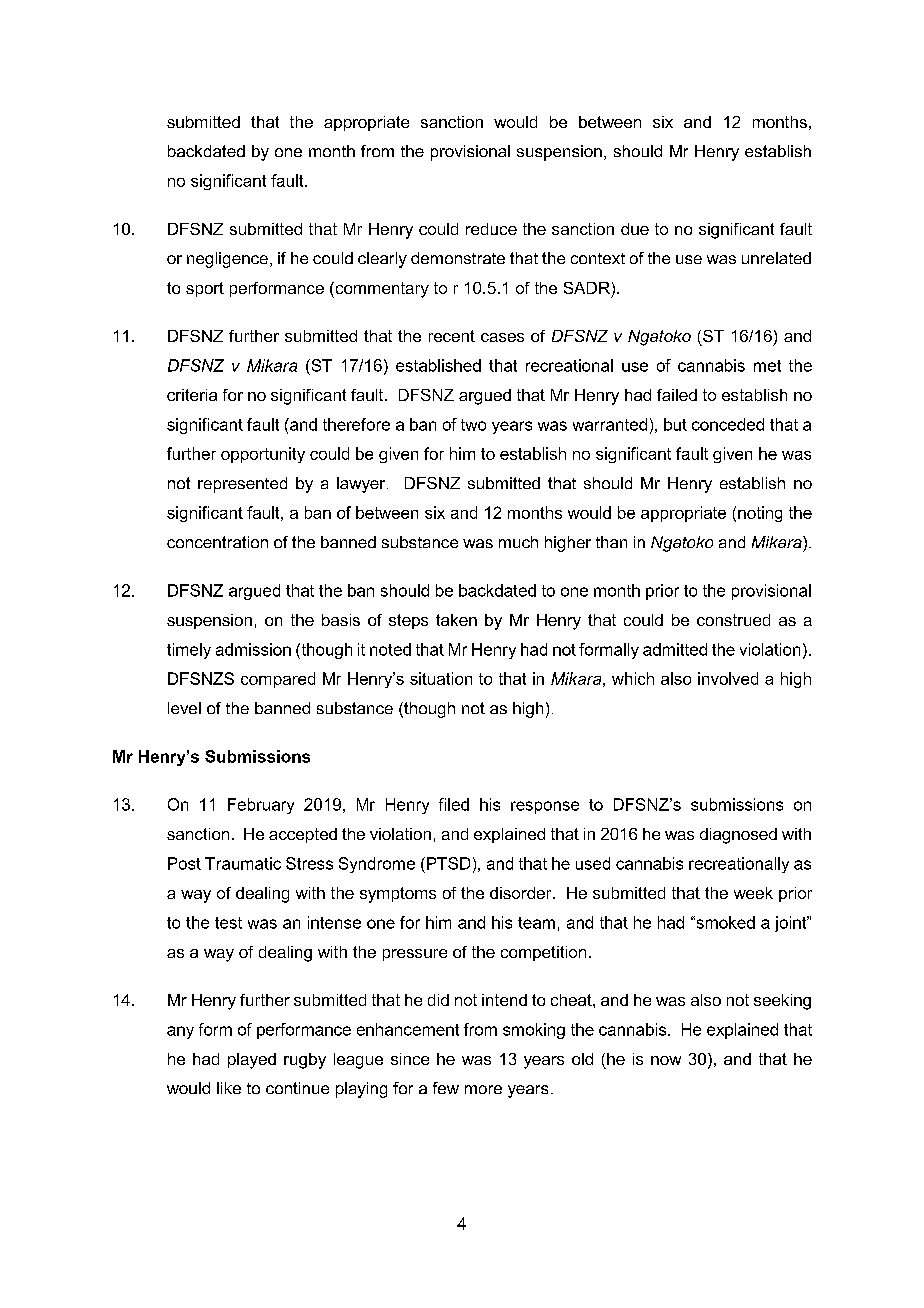 The width and height of the screenshot is (924, 1308). Describe the element at coordinates (253, 649) in the screenshot. I see `admission` at that location.
